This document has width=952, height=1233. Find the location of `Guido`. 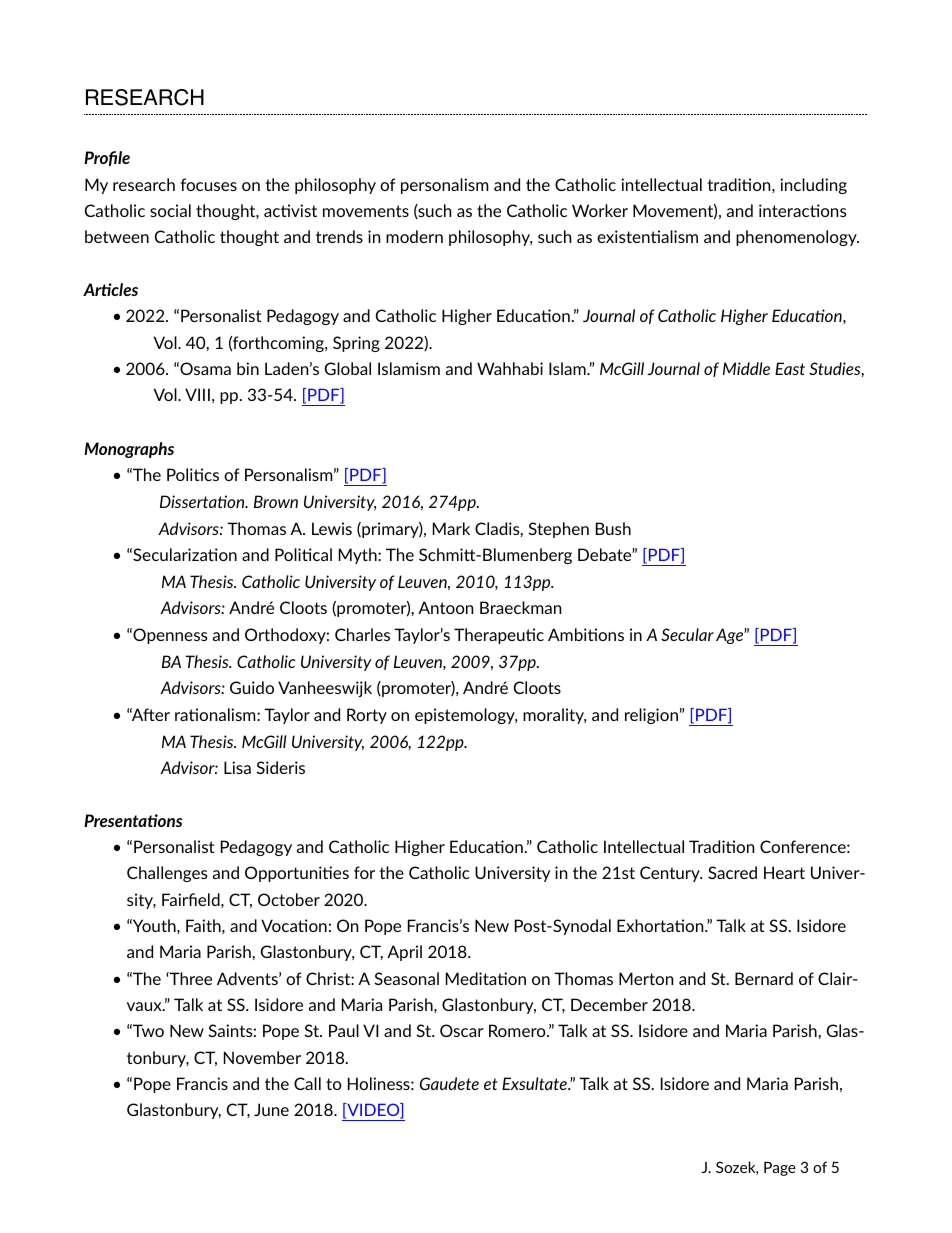

Guido is located at coordinates (252, 687).
